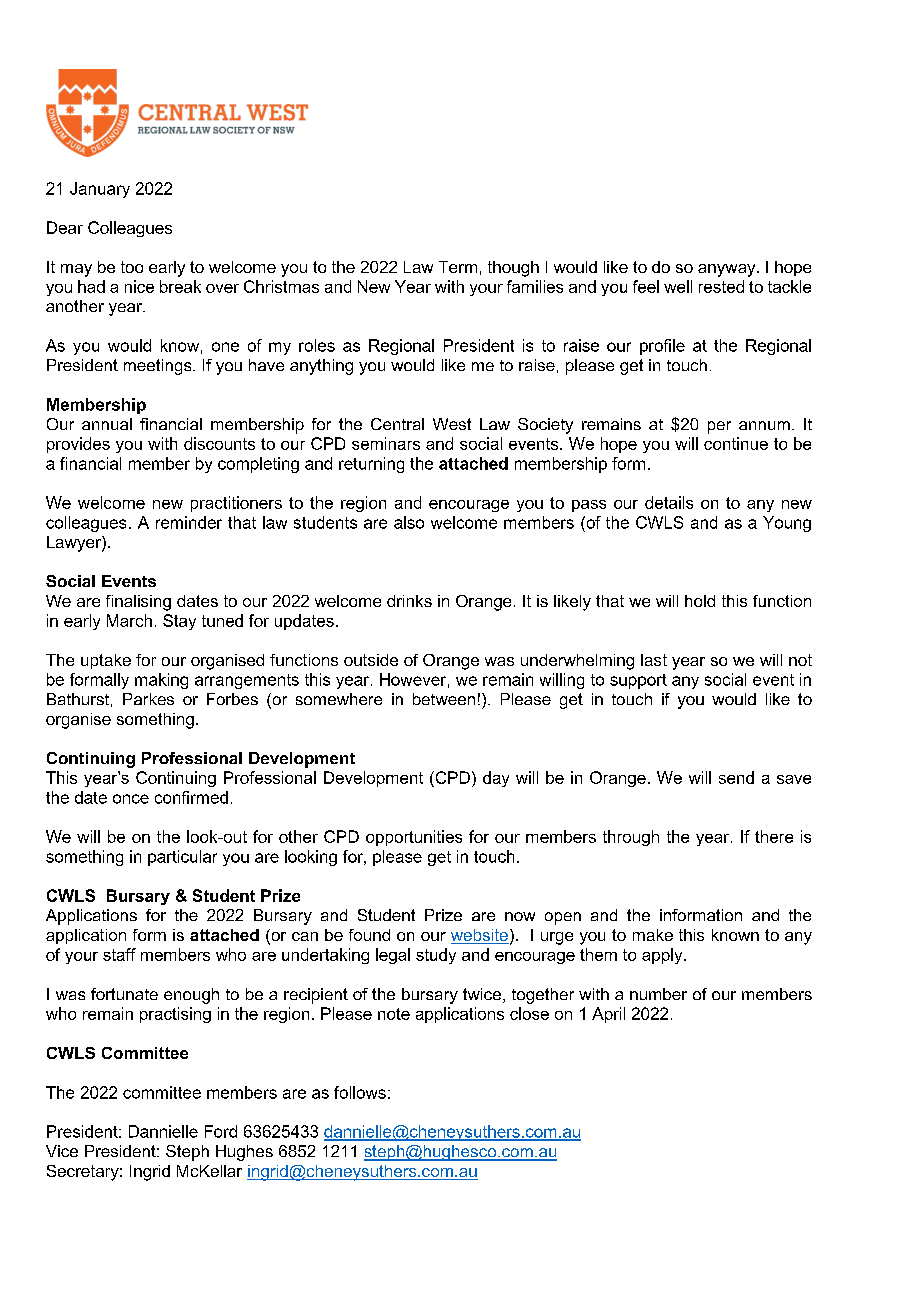 The height and width of the screenshot is (1308, 924). Describe the element at coordinates (100, 190) in the screenshot. I see `January` at that location.
